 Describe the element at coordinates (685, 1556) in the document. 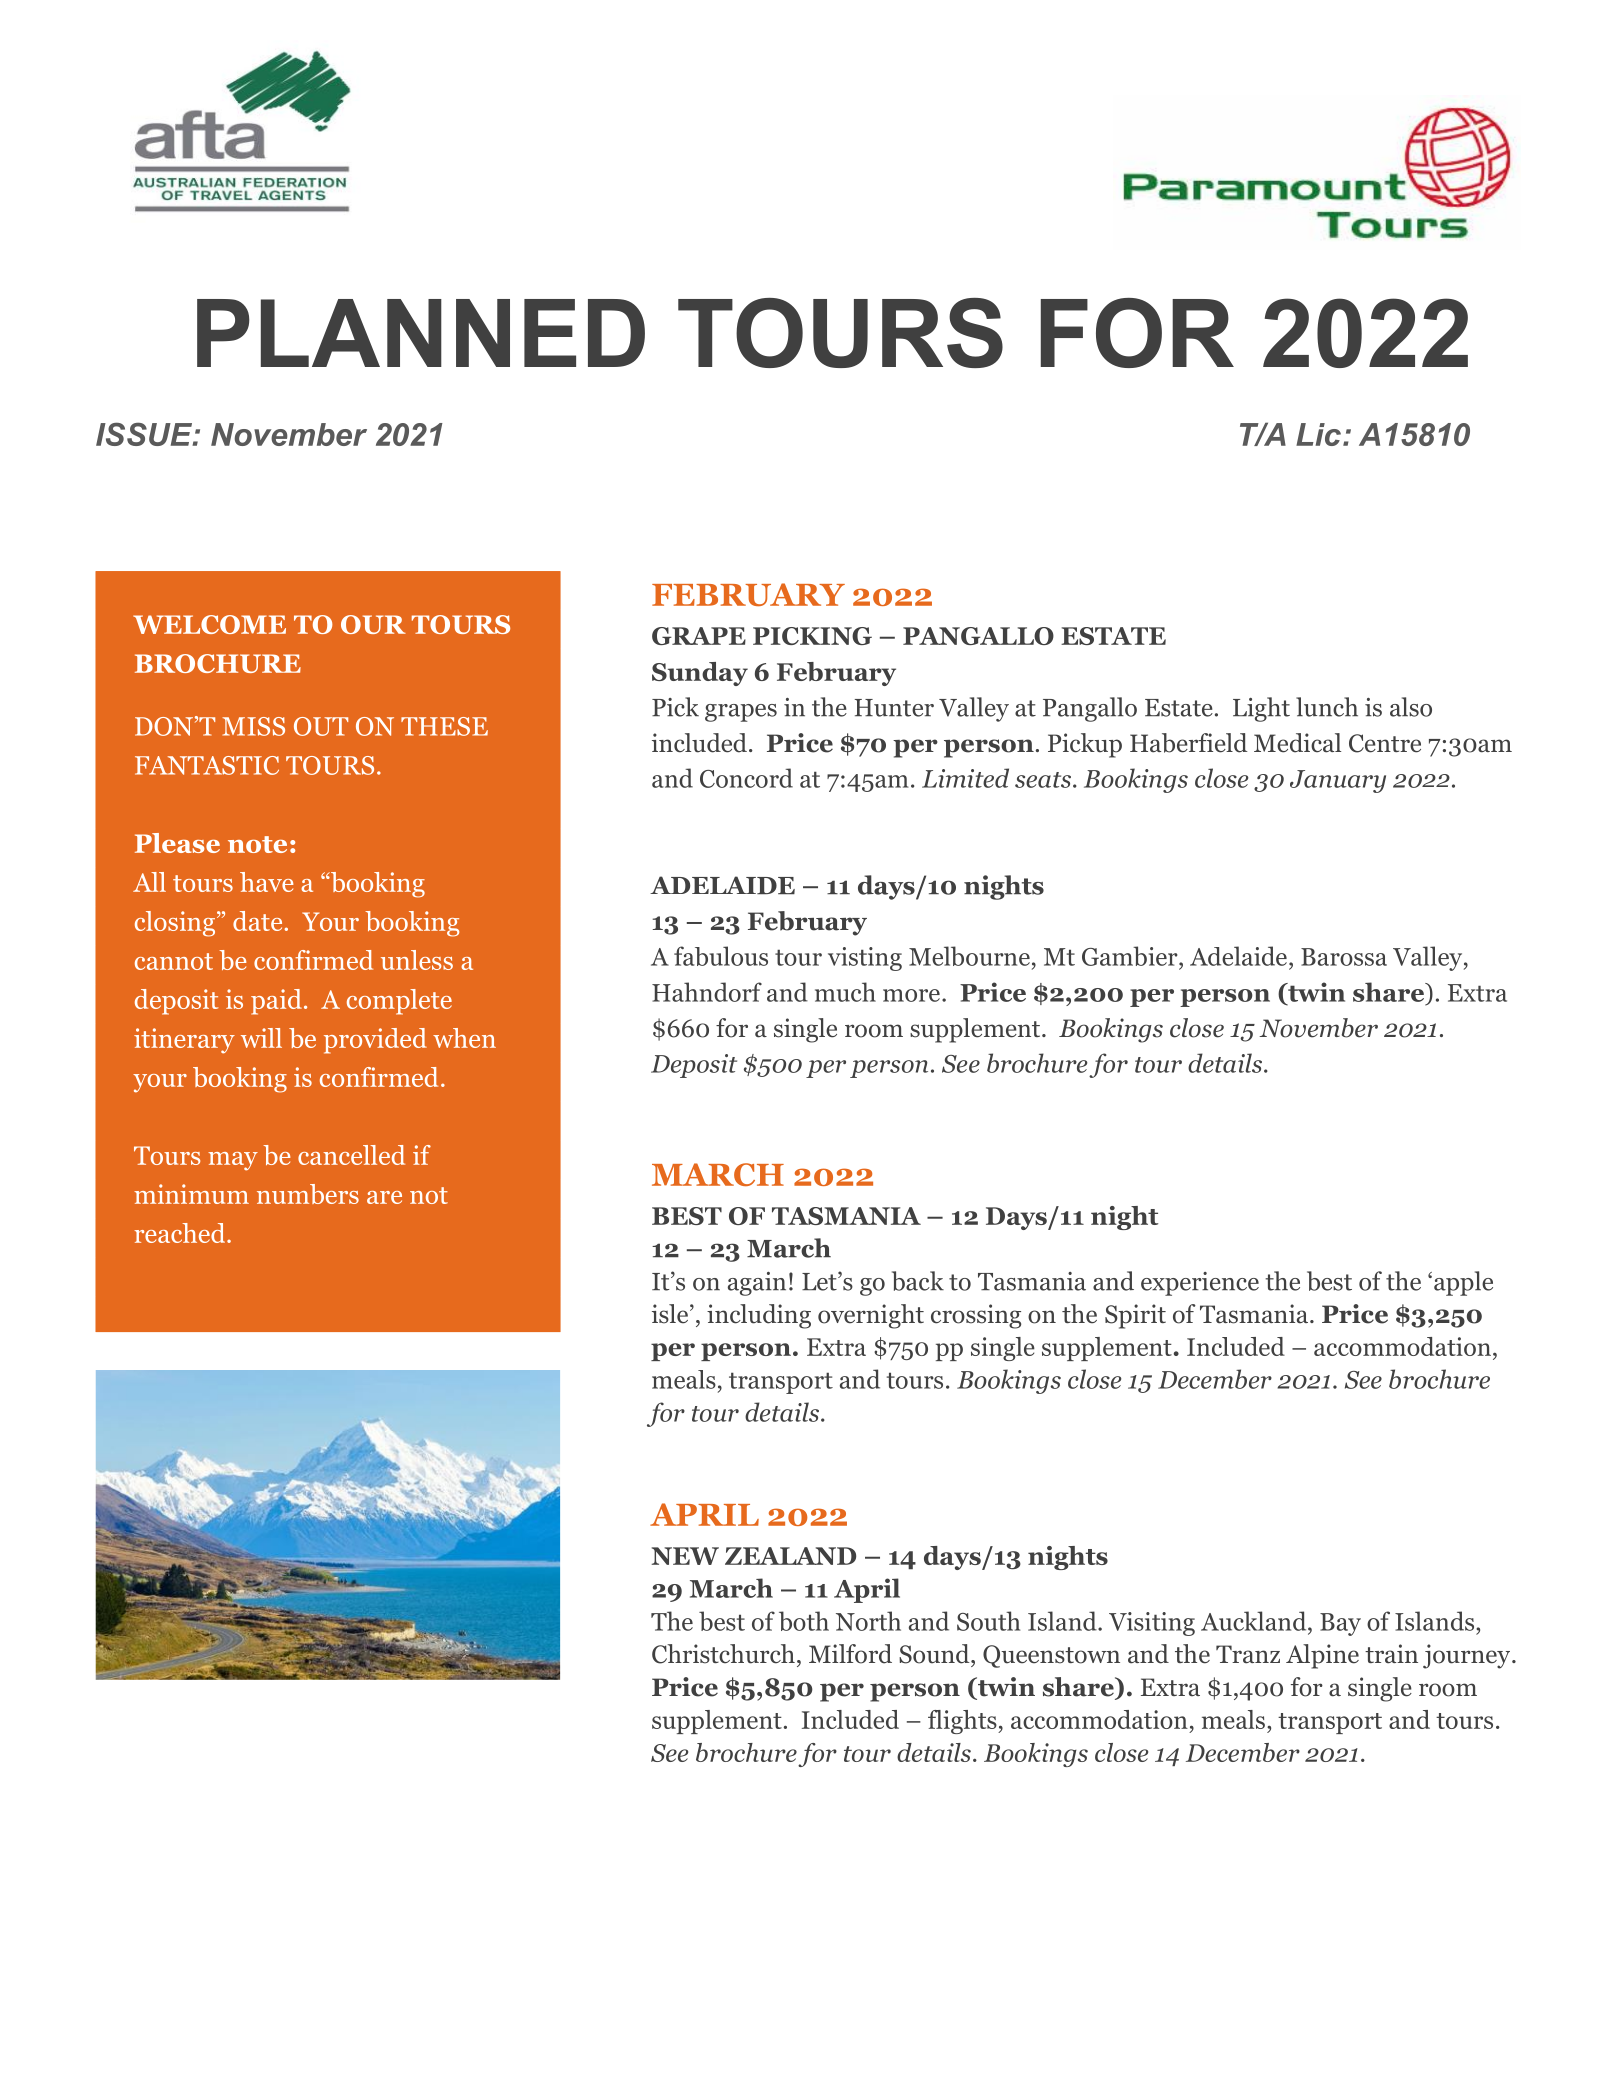

I see `NEW` at that location.
